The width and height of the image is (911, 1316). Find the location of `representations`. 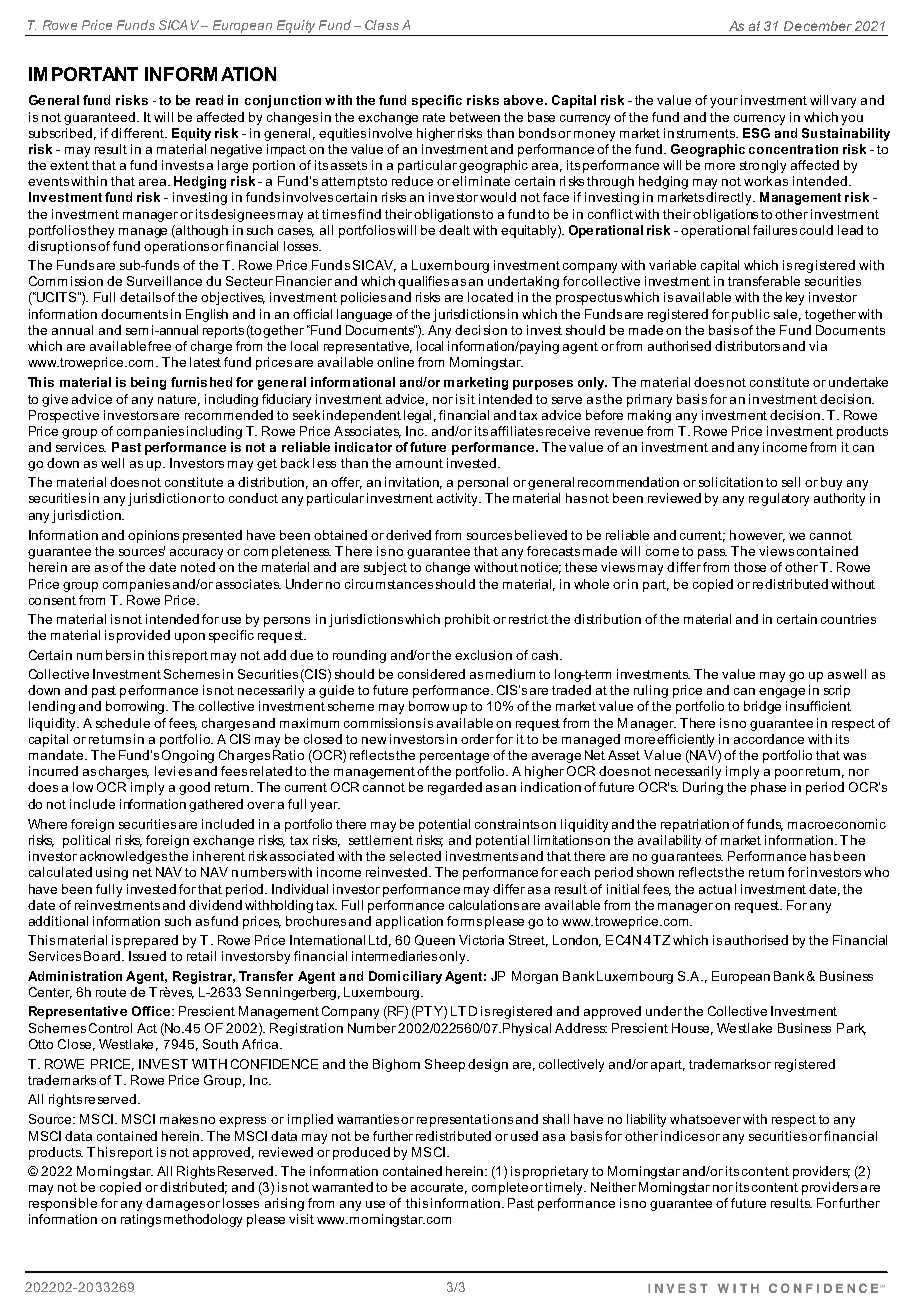

representations is located at coordinates (465, 1120).
